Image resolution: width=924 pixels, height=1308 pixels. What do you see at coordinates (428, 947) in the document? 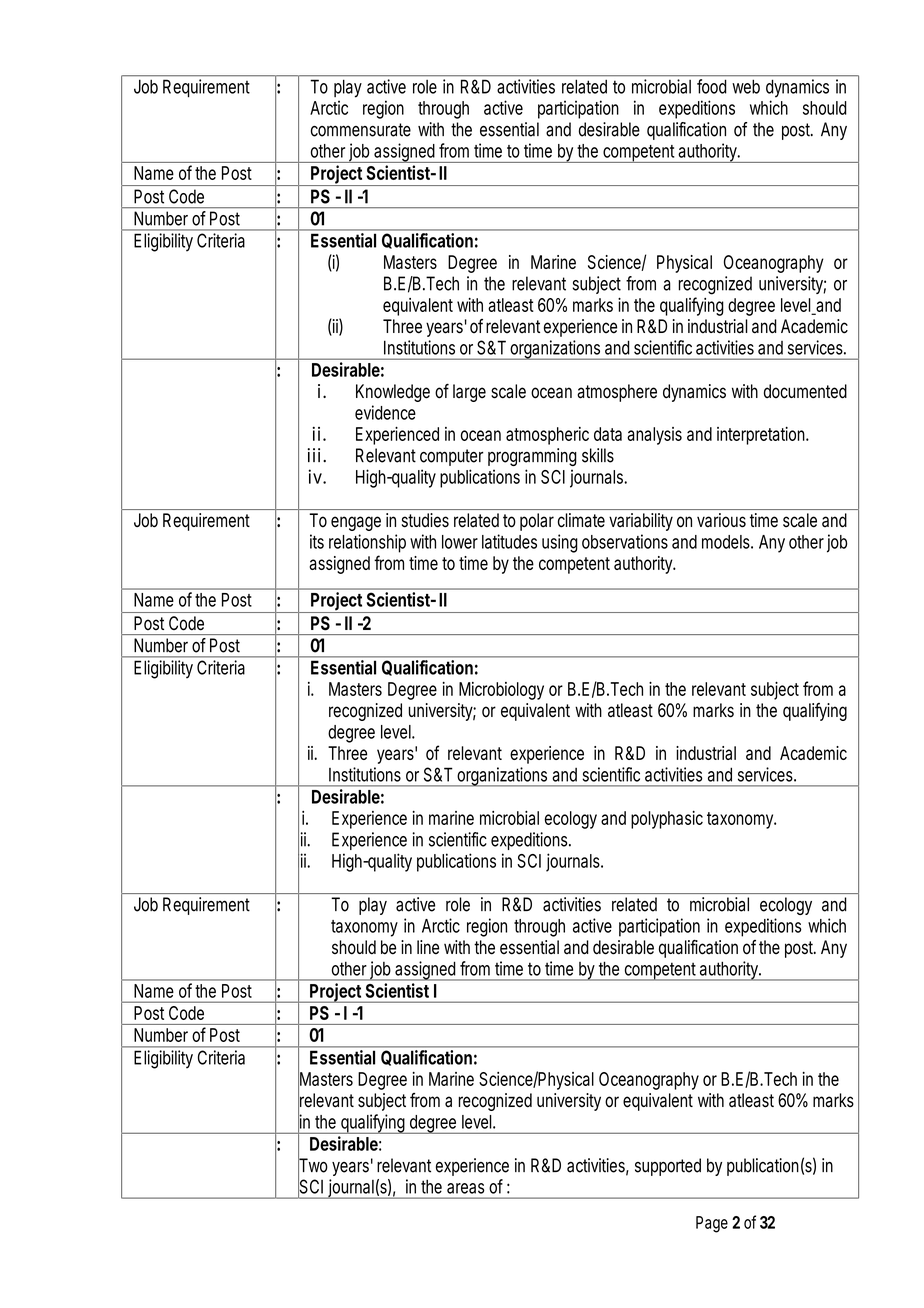
I see `line` at bounding box center [428, 947].
